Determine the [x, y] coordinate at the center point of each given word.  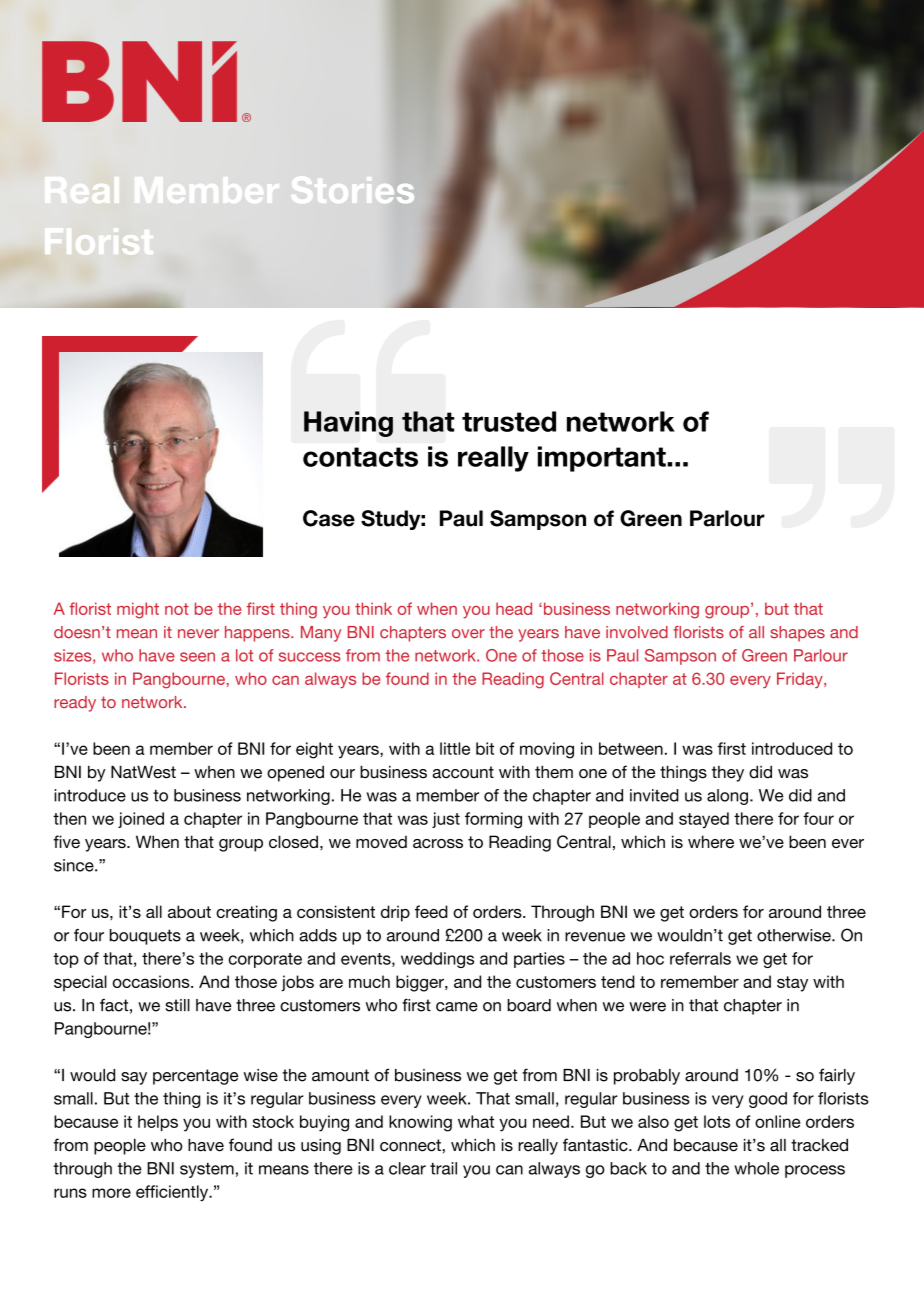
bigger [421, 983]
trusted [509, 421]
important [603, 459]
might [138, 610]
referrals [700, 958]
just [446, 820]
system [207, 1170]
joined [141, 820]
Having [348, 424]
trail [443, 1168]
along [727, 797]
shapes [797, 634]
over [468, 634]
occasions [152, 981]
